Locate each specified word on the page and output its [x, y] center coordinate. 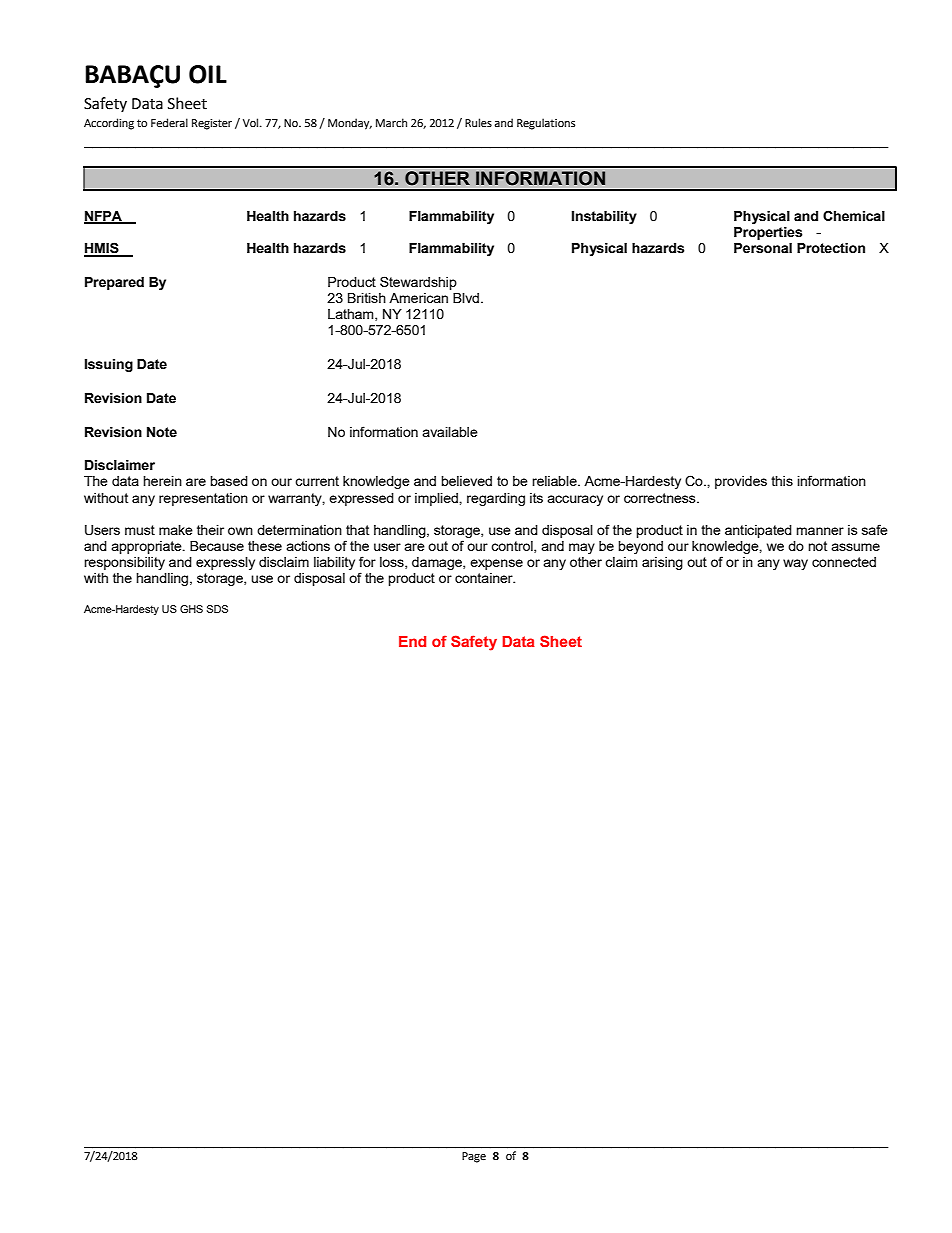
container [485, 578]
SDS [217, 609]
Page [474, 1157]
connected [844, 562]
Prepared [114, 283]
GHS [191, 609]
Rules [478, 122]
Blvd [467, 298]
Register [212, 124]
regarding [496, 499]
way [795, 564]
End [412, 641]
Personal [763, 248]
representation [203, 499]
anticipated [758, 531]
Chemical [854, 216]
